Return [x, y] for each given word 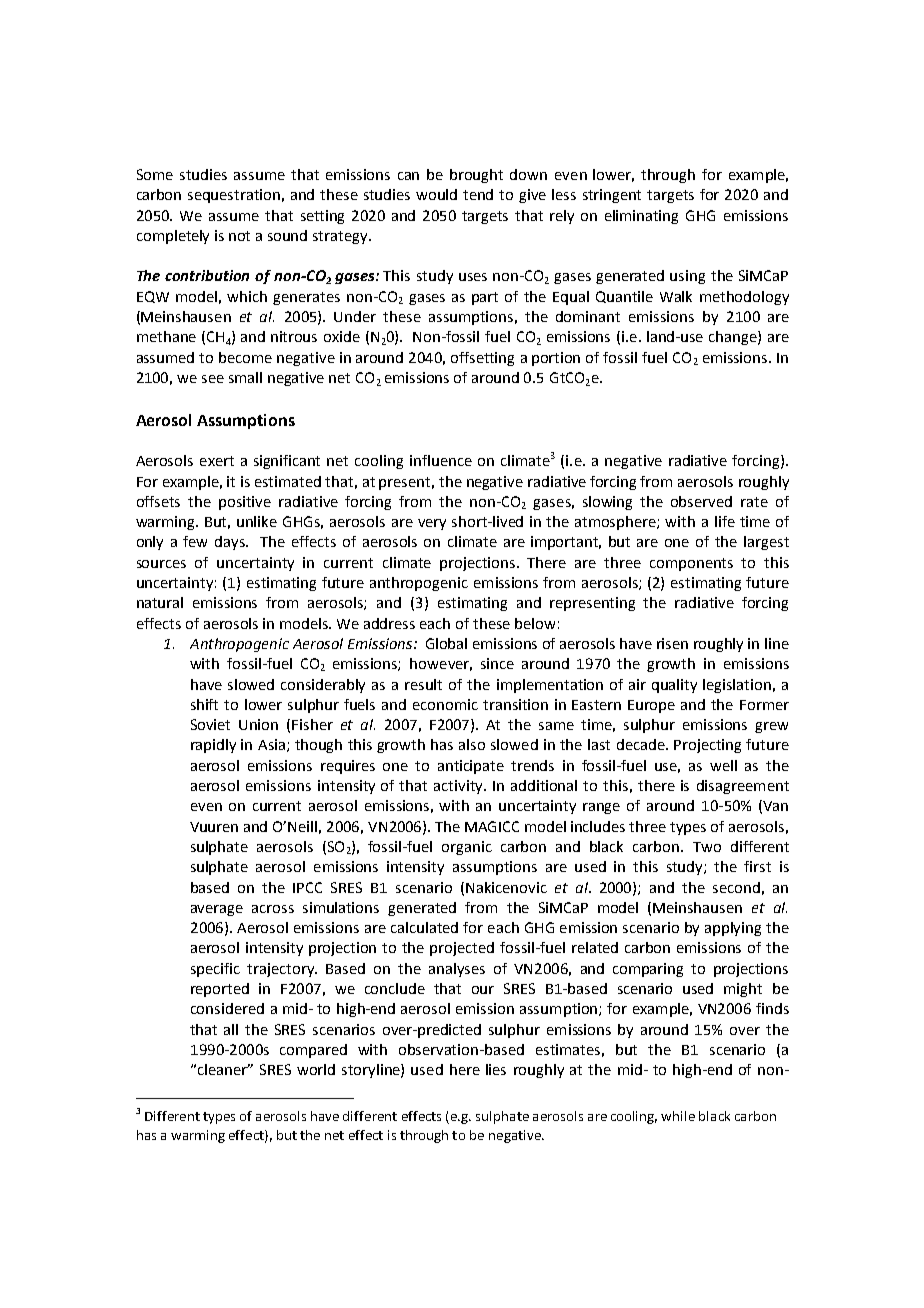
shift [204, 704]
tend [478, 194]
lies [496, 1069]
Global [446, 643]
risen [672, 643]
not [239, 236]
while [678, 1116]
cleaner [224, 1069]
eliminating [641, 217]
